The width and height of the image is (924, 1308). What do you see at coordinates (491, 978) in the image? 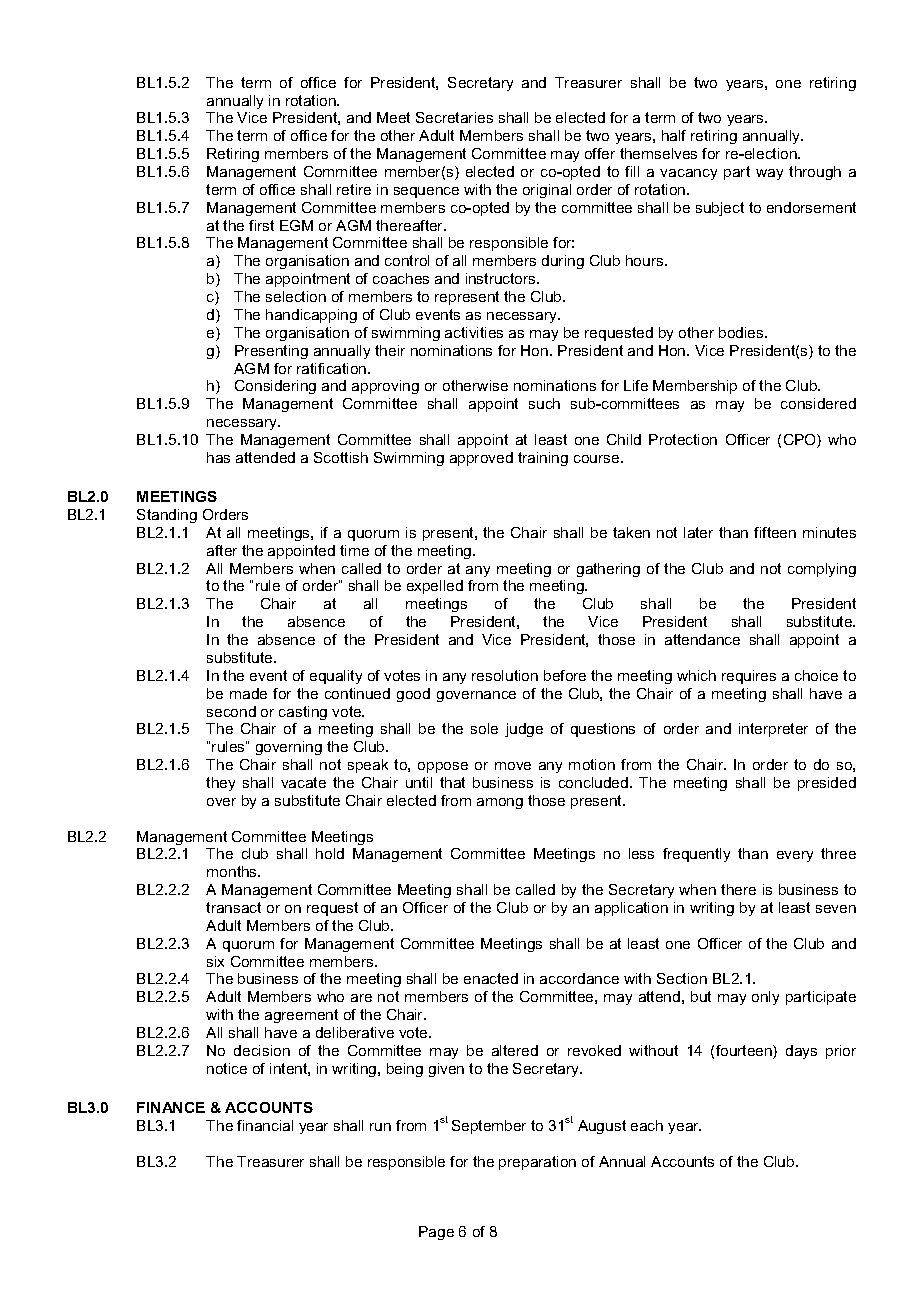
I see `enacted` at bounding box center [491, 978].
